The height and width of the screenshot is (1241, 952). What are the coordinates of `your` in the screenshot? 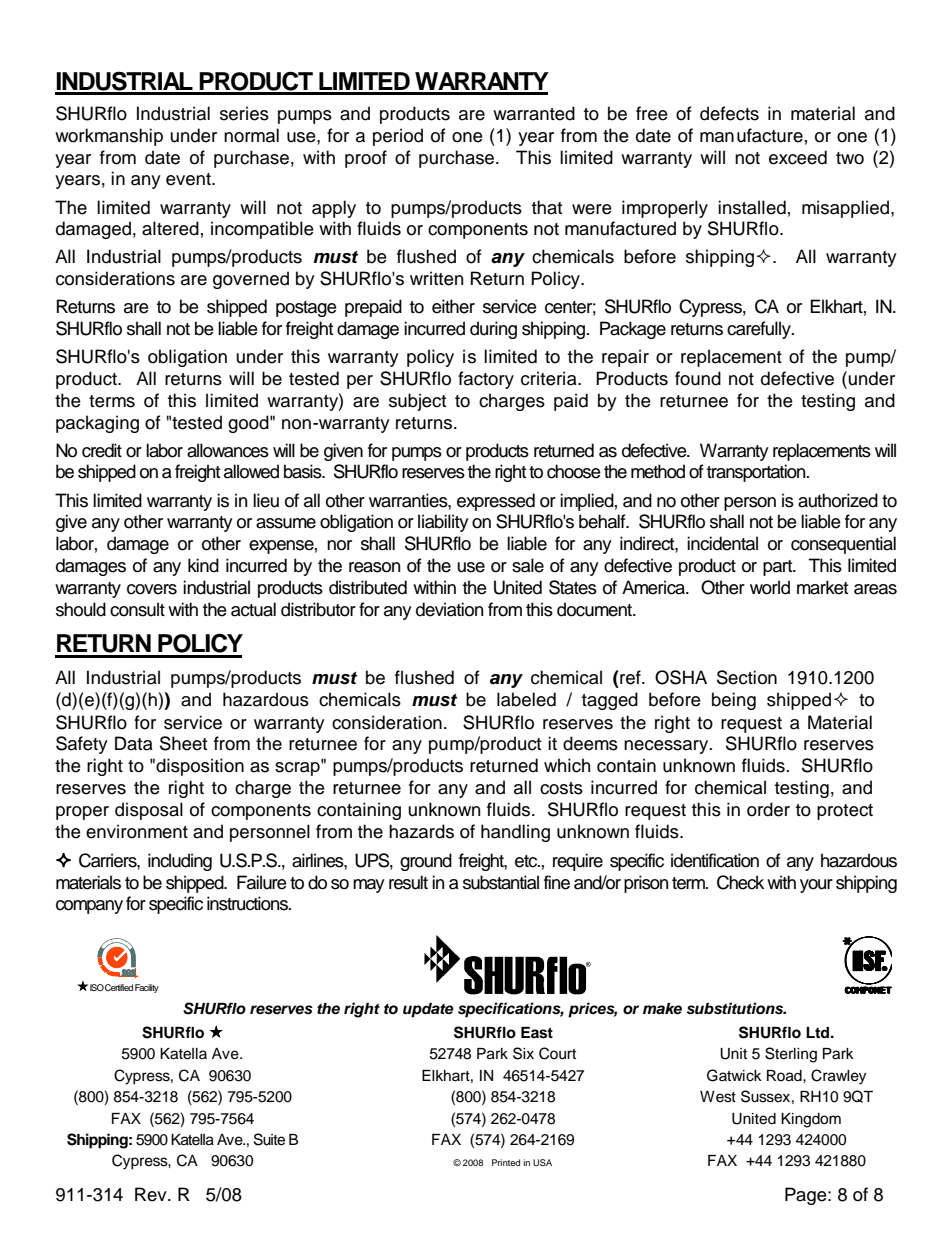 It's located at (816, 886).
